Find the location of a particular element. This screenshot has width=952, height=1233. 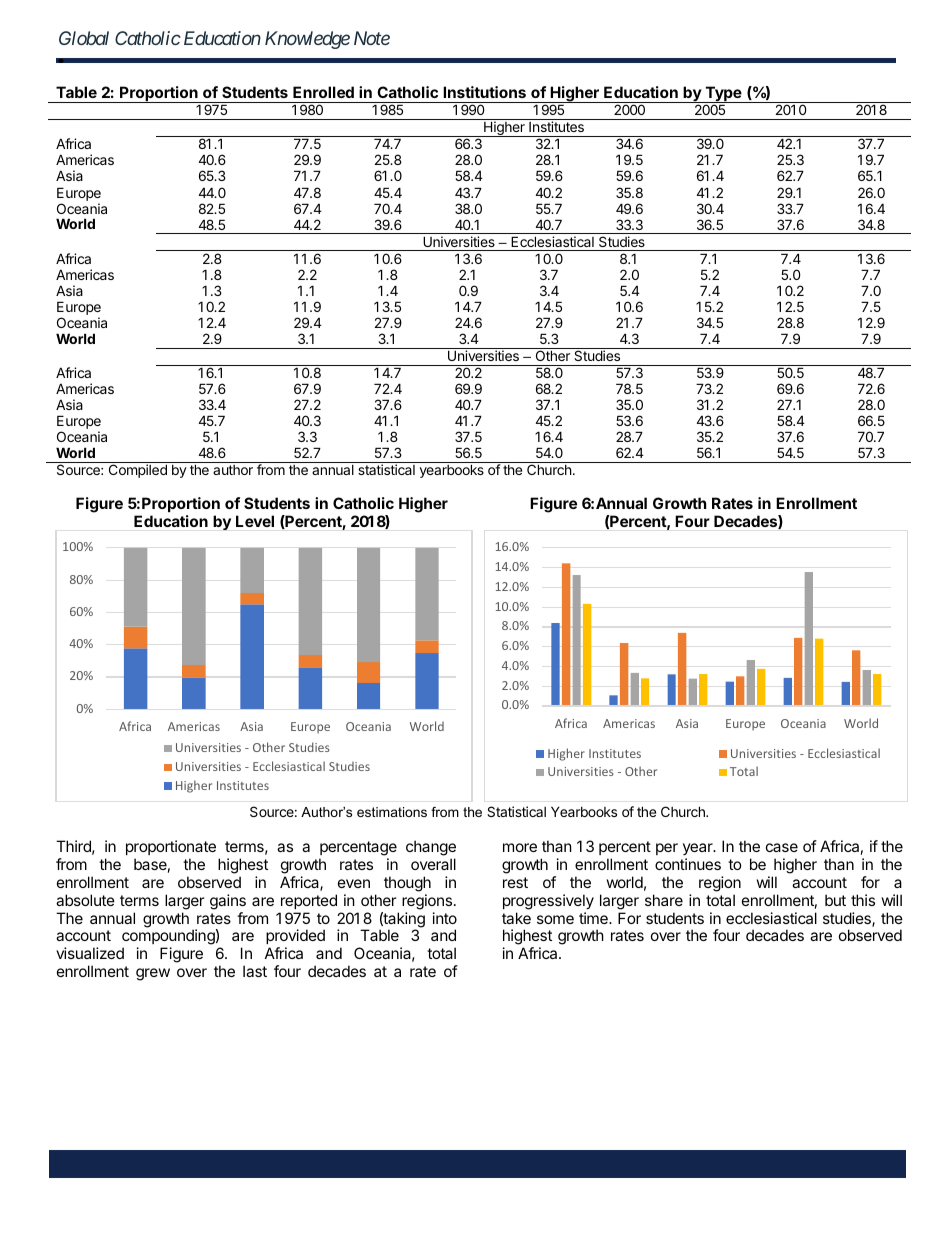

Enrolled is located at coordinates (323, 92).
